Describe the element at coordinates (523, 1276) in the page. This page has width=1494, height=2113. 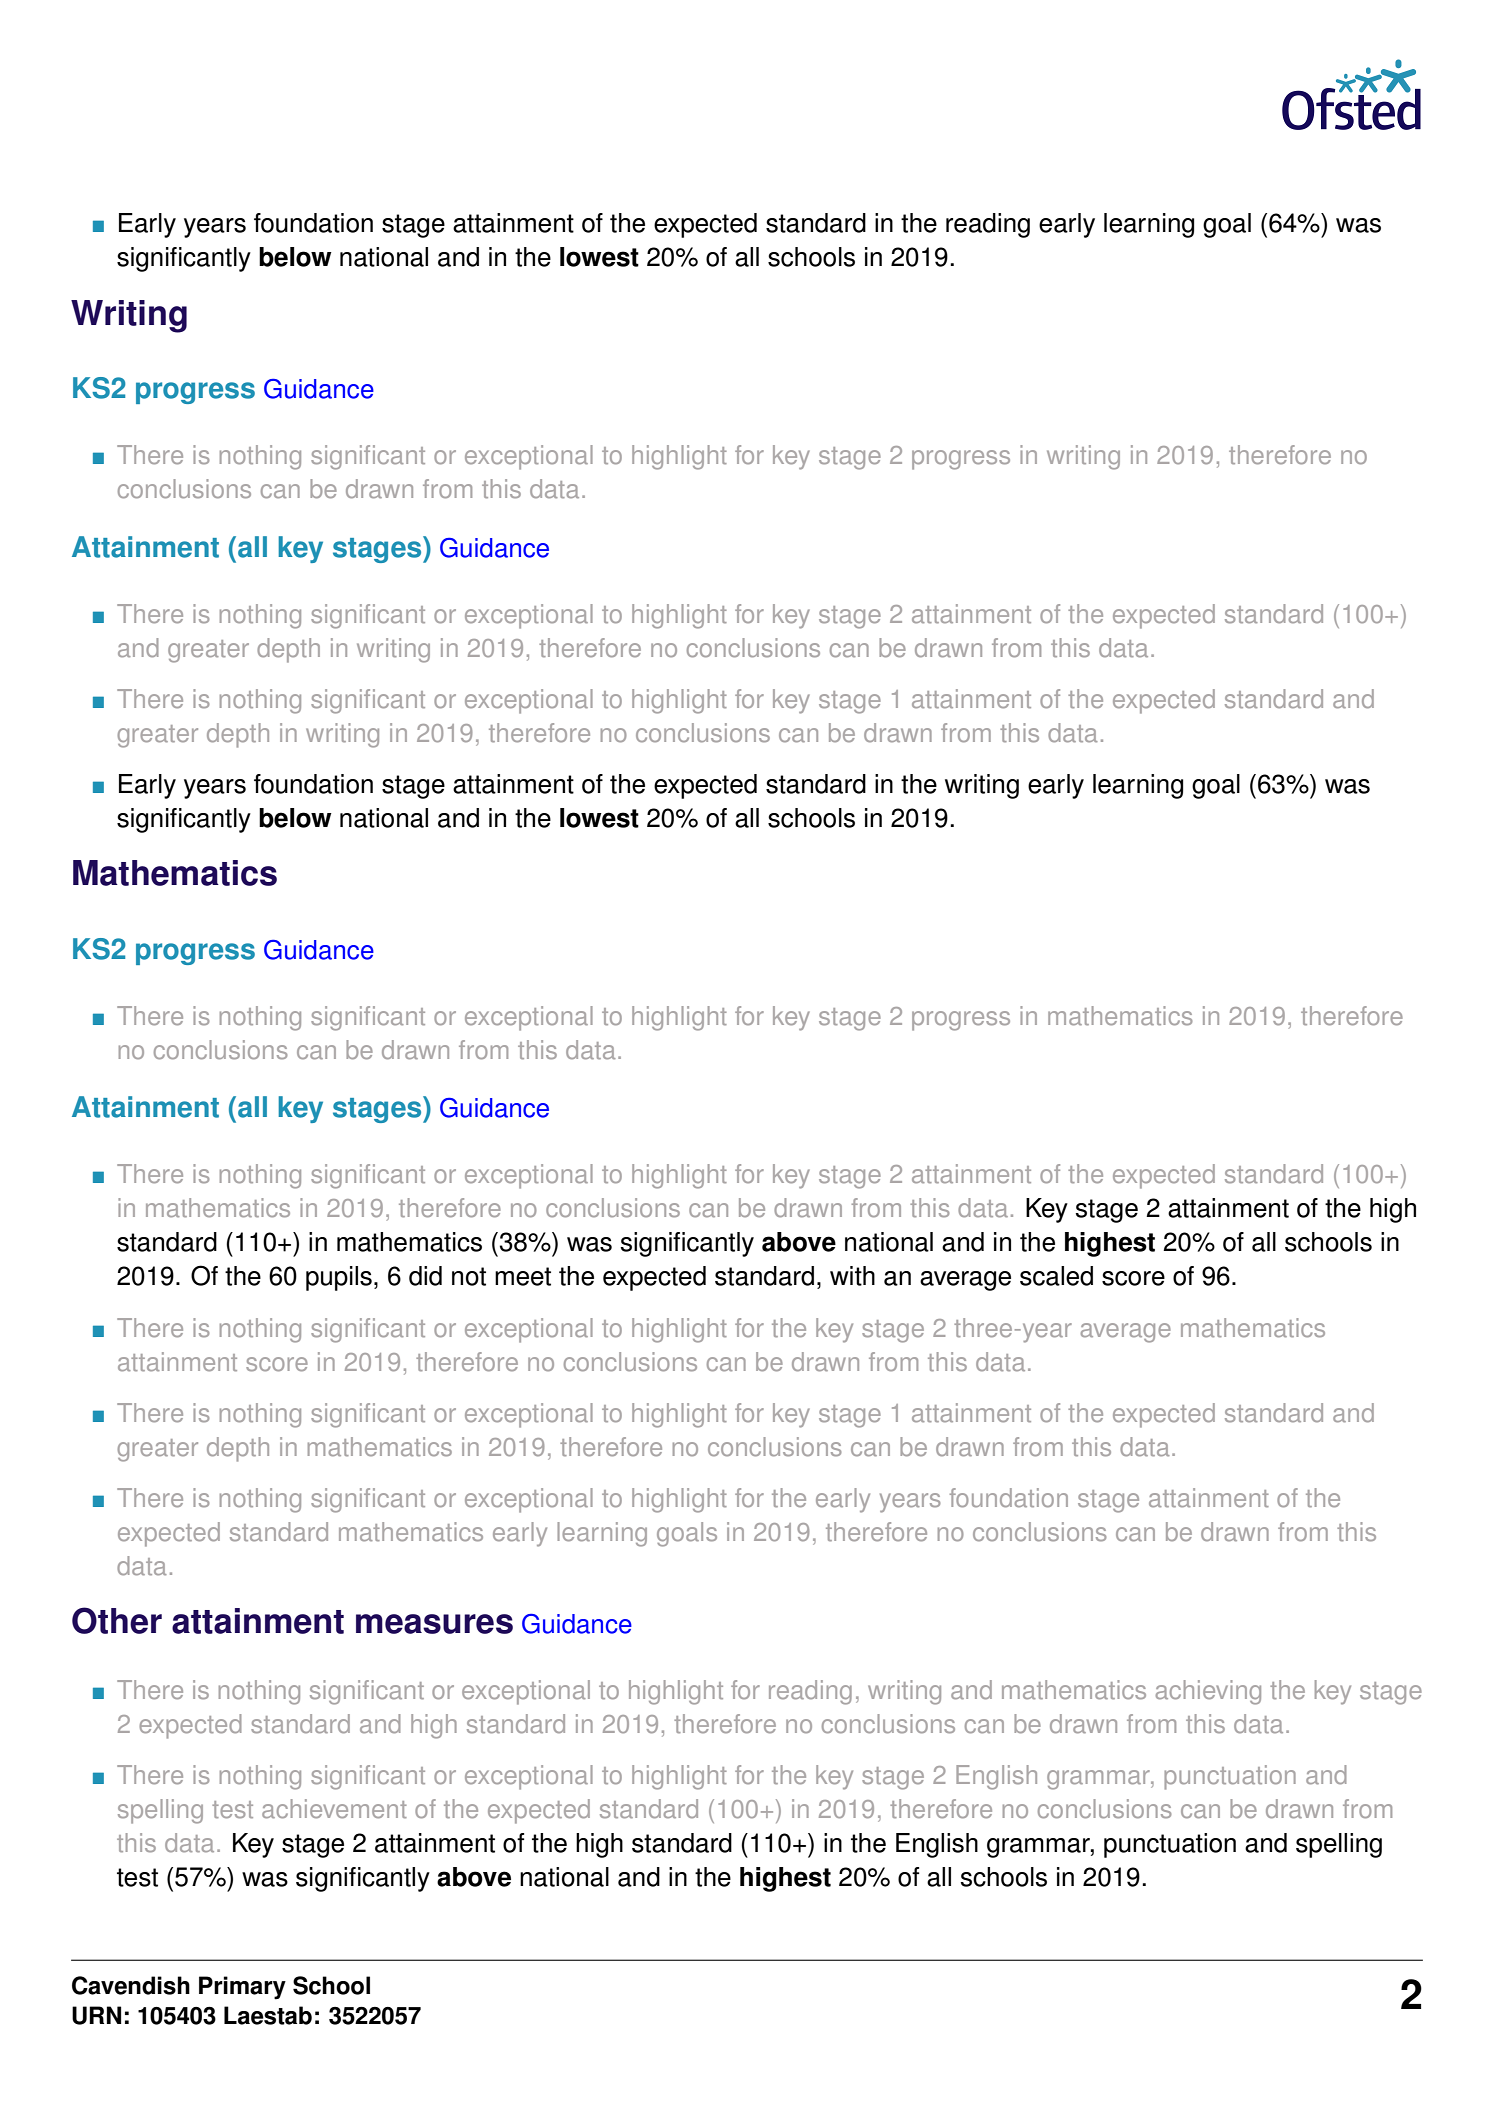
I see `meet` at that location.
